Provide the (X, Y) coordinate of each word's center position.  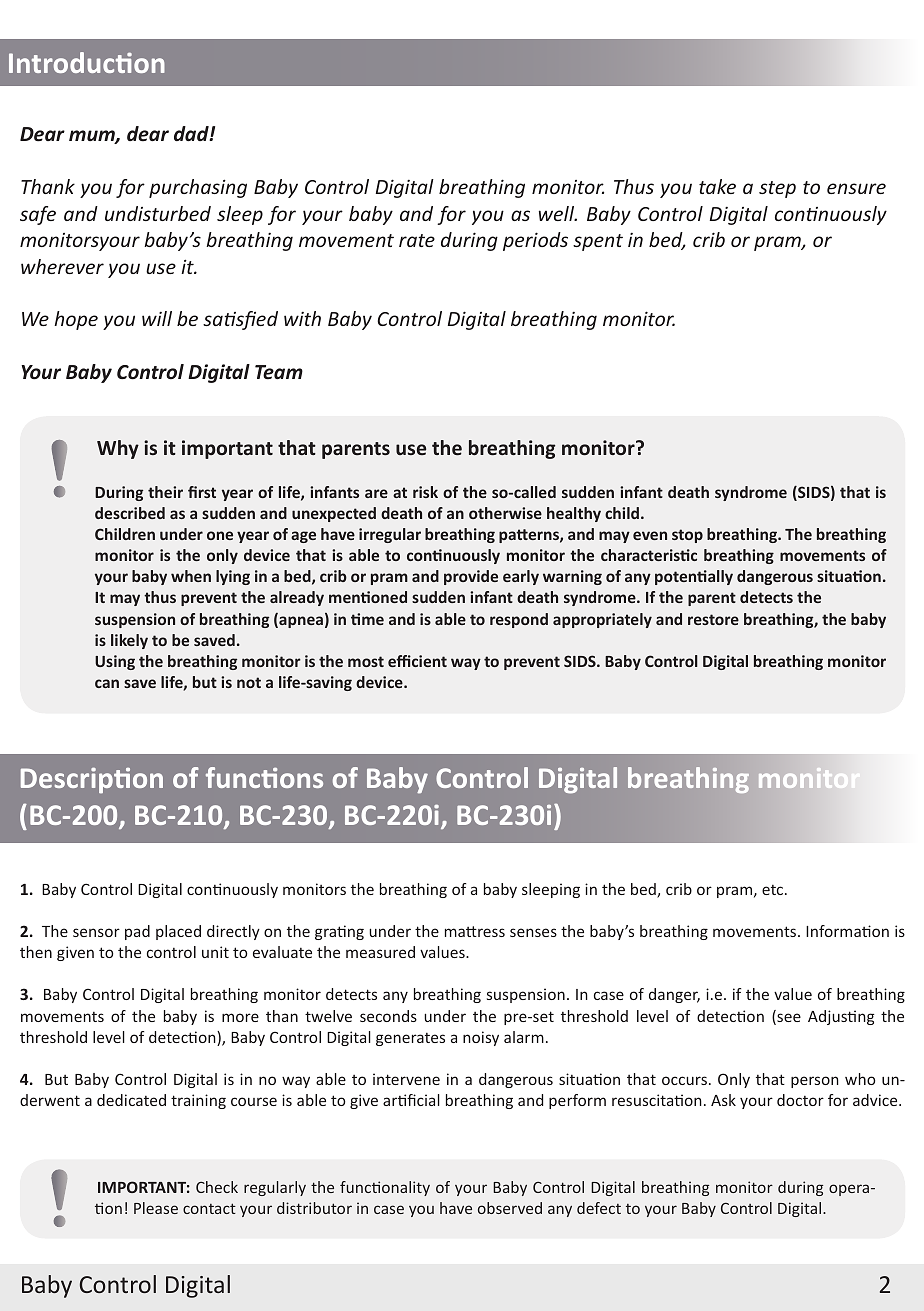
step (777, 189)
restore (713, 619)
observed (510, 1208)
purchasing (198, 188)
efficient (417, 661)
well (558, 213)
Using (115, 662)
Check (217, 1187)
